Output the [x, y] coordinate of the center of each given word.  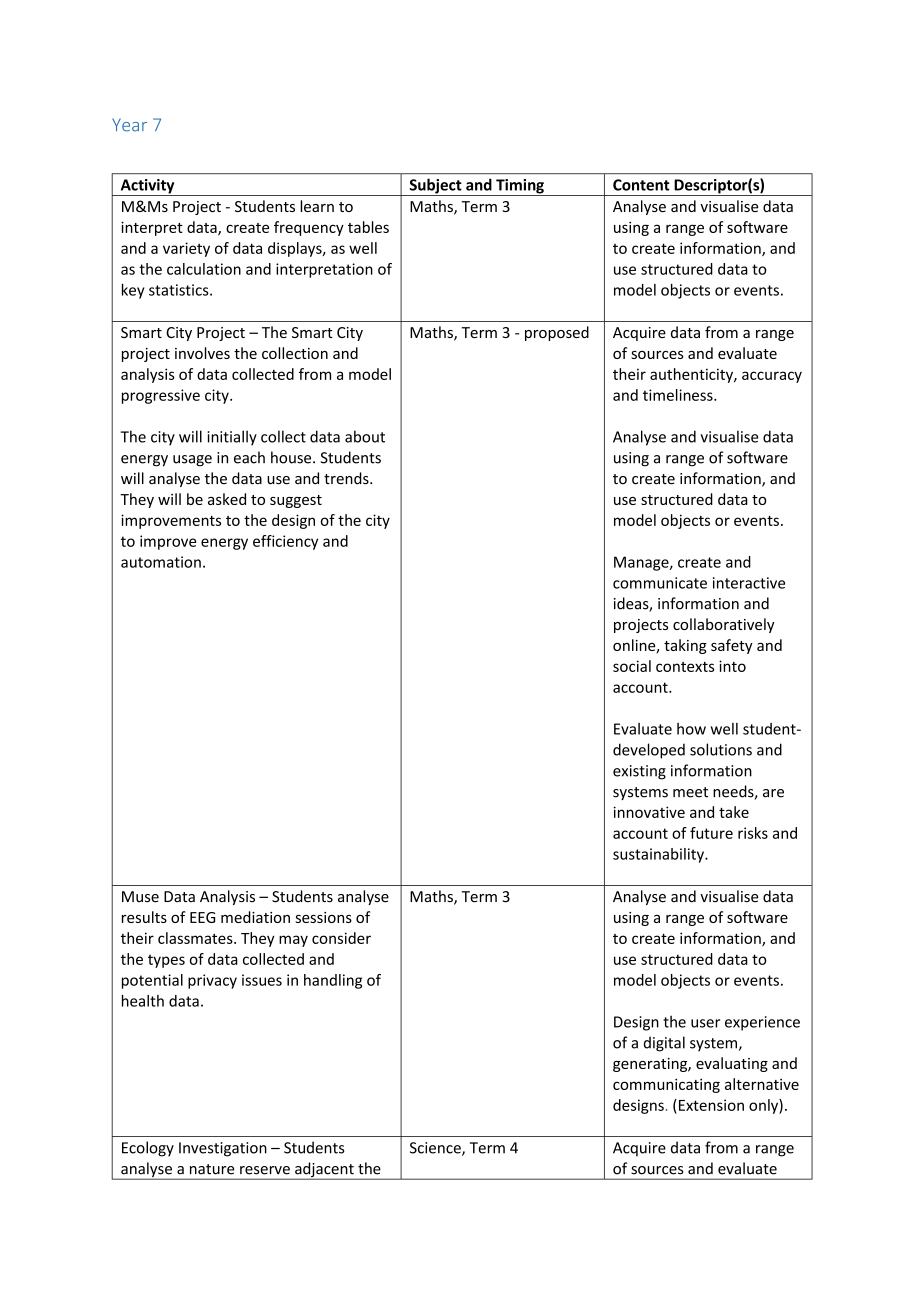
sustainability [659, 855]
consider [341, 938]
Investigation [223, 1149]
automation [161, 562]
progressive [161, 396]
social [632, 666]
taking [685, 646]
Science [436, 1149]
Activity [147, 187]
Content [641, 185]
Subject [435, 187]
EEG [202, 917]
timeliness [679, 395]
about [365, 436]
